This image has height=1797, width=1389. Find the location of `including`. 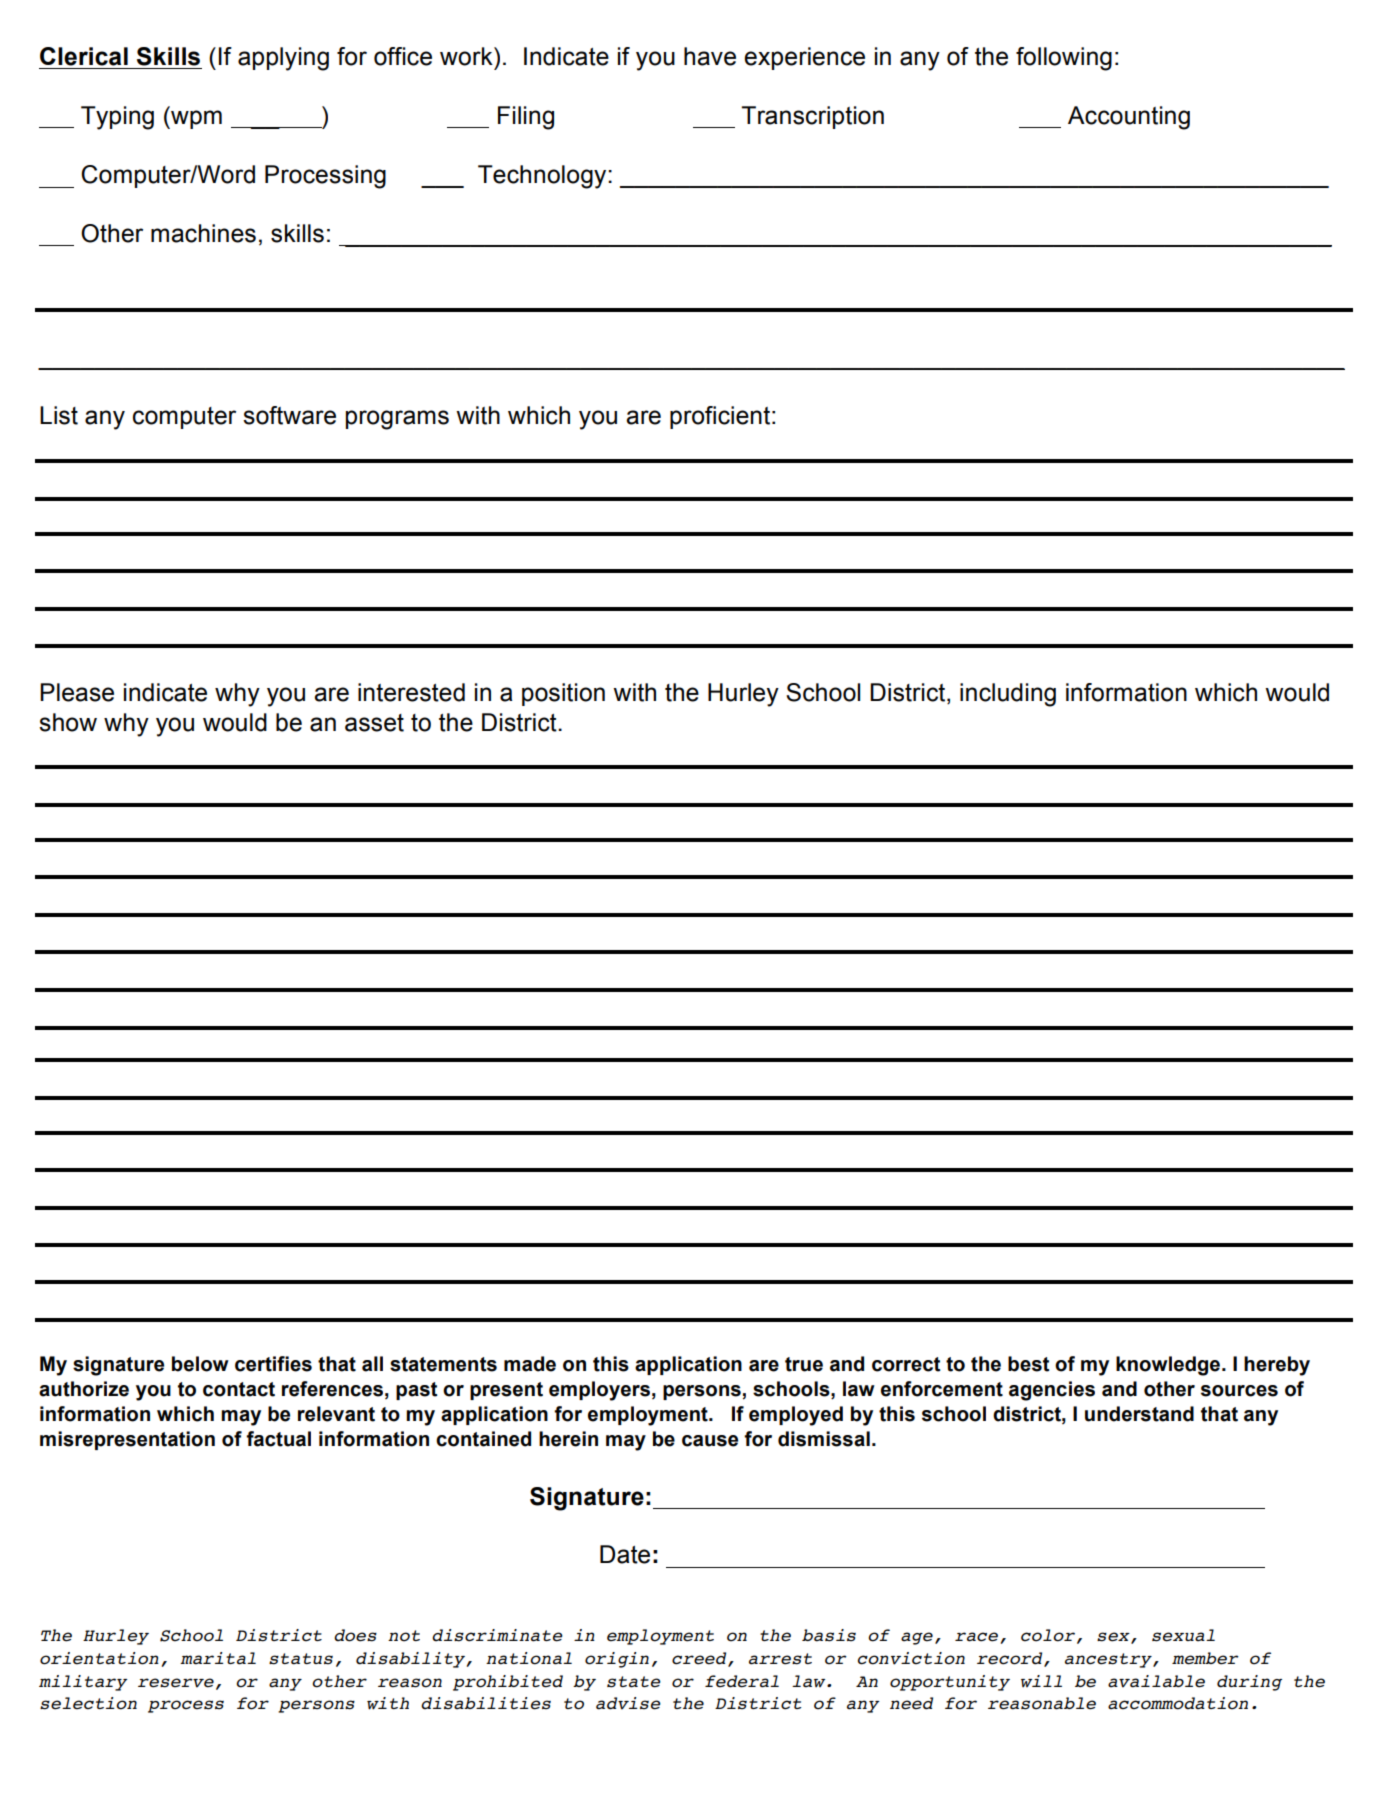

including is located at coordinates (1008, 695).
